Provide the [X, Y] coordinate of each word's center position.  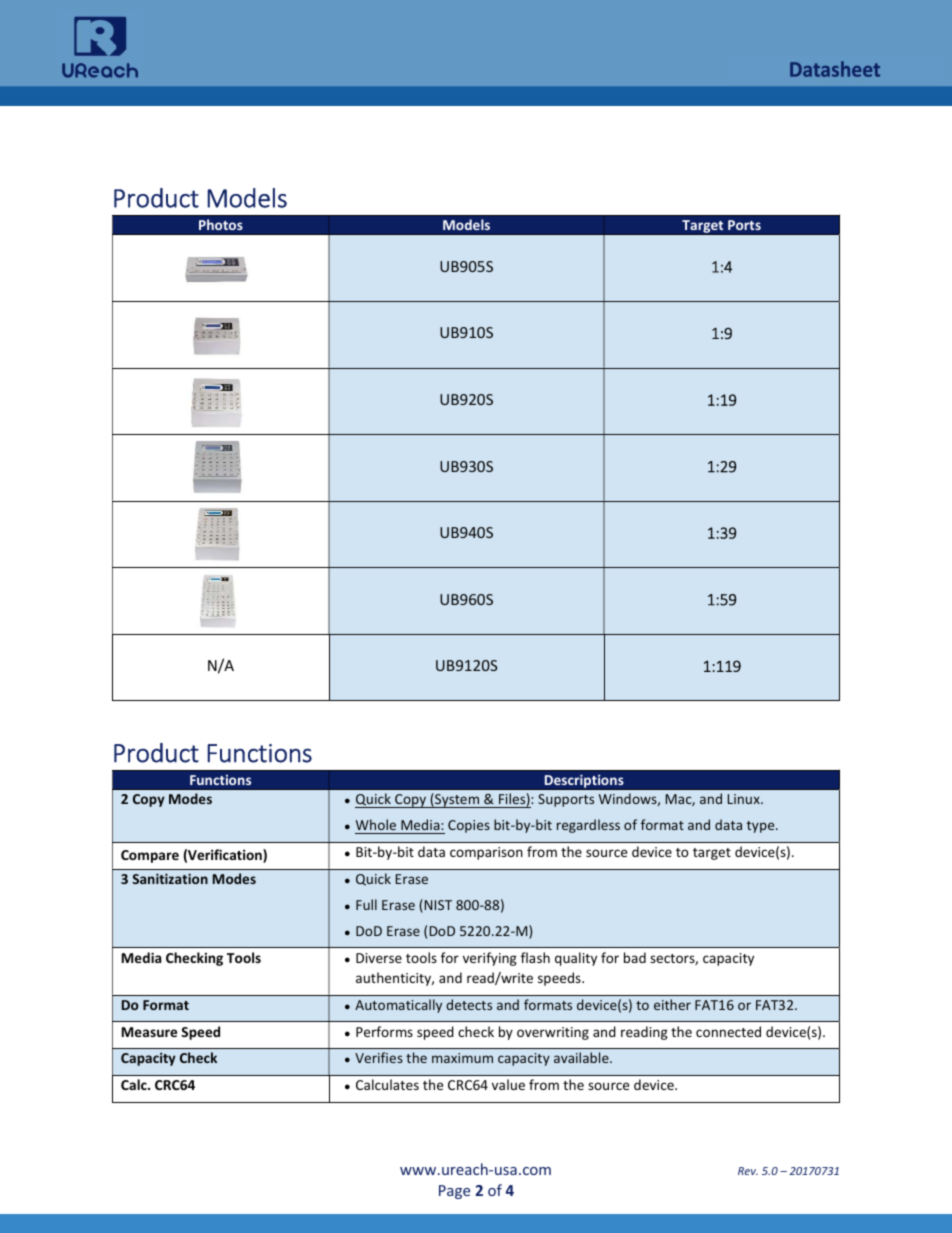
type [762, 827]
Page [454, 1192]
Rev [748, 1171]
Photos [221, 225]
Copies [469, 826]
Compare [150, 856]
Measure [149, 1032]
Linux [745, 799]
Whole [377, 826]
